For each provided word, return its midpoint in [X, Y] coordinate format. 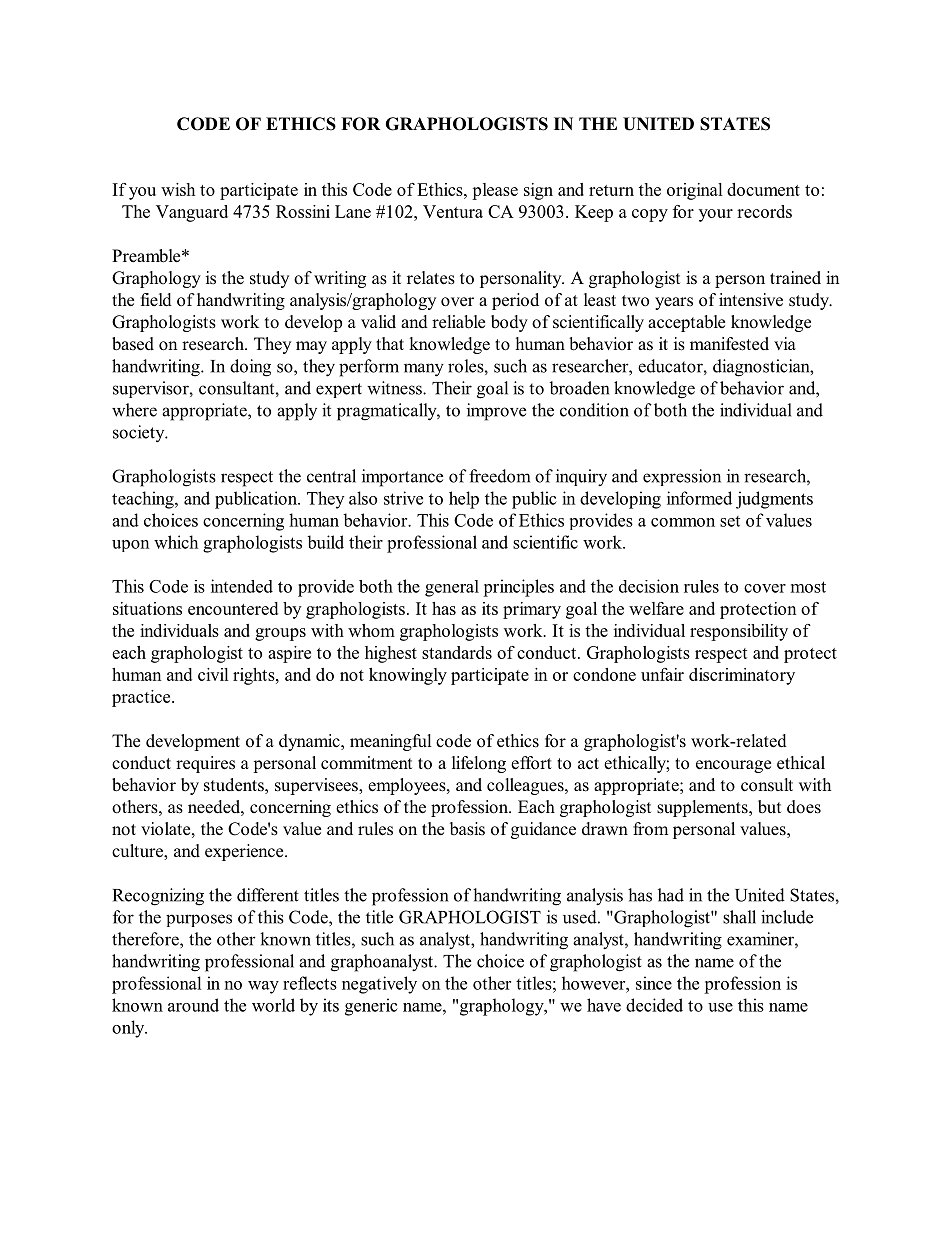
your [716, 215]
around [193, 1005]
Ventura [453, 211]
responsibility [739, 632]
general [452, 588]
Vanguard [192, 213]
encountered [233, 608]
